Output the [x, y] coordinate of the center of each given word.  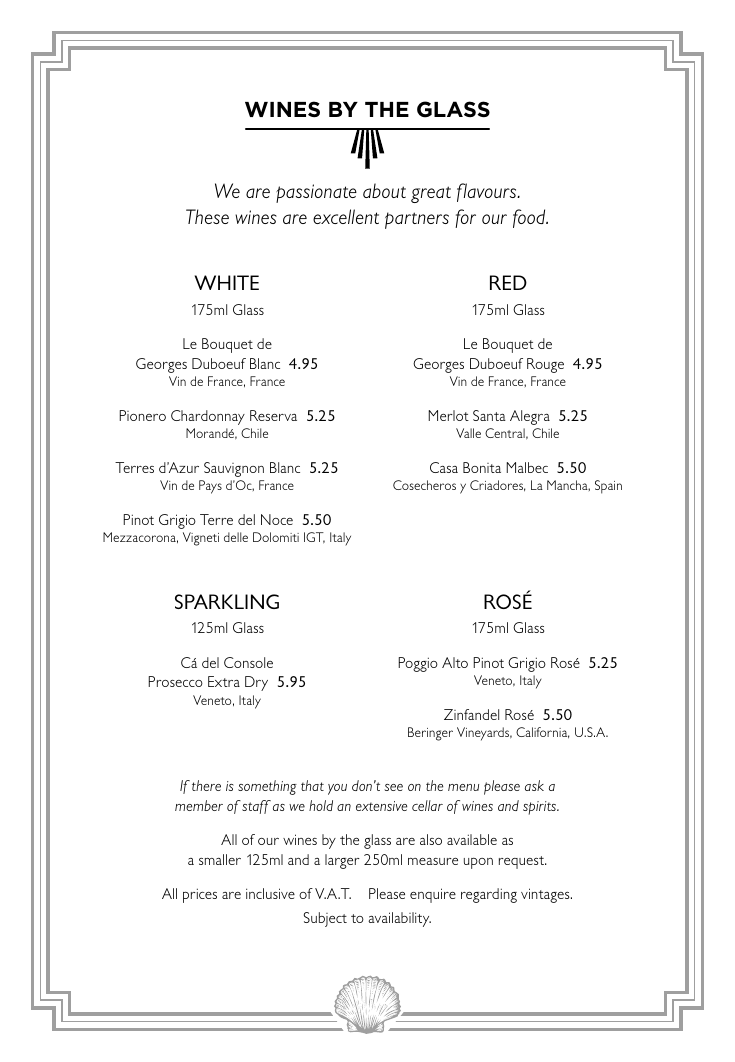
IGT [314, 538]
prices [200, 895]
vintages [546, 895]
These [207, 216]
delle [236, 537]
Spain [608, 487]
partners [417, 220]
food [530, 218]
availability [399, 919]
